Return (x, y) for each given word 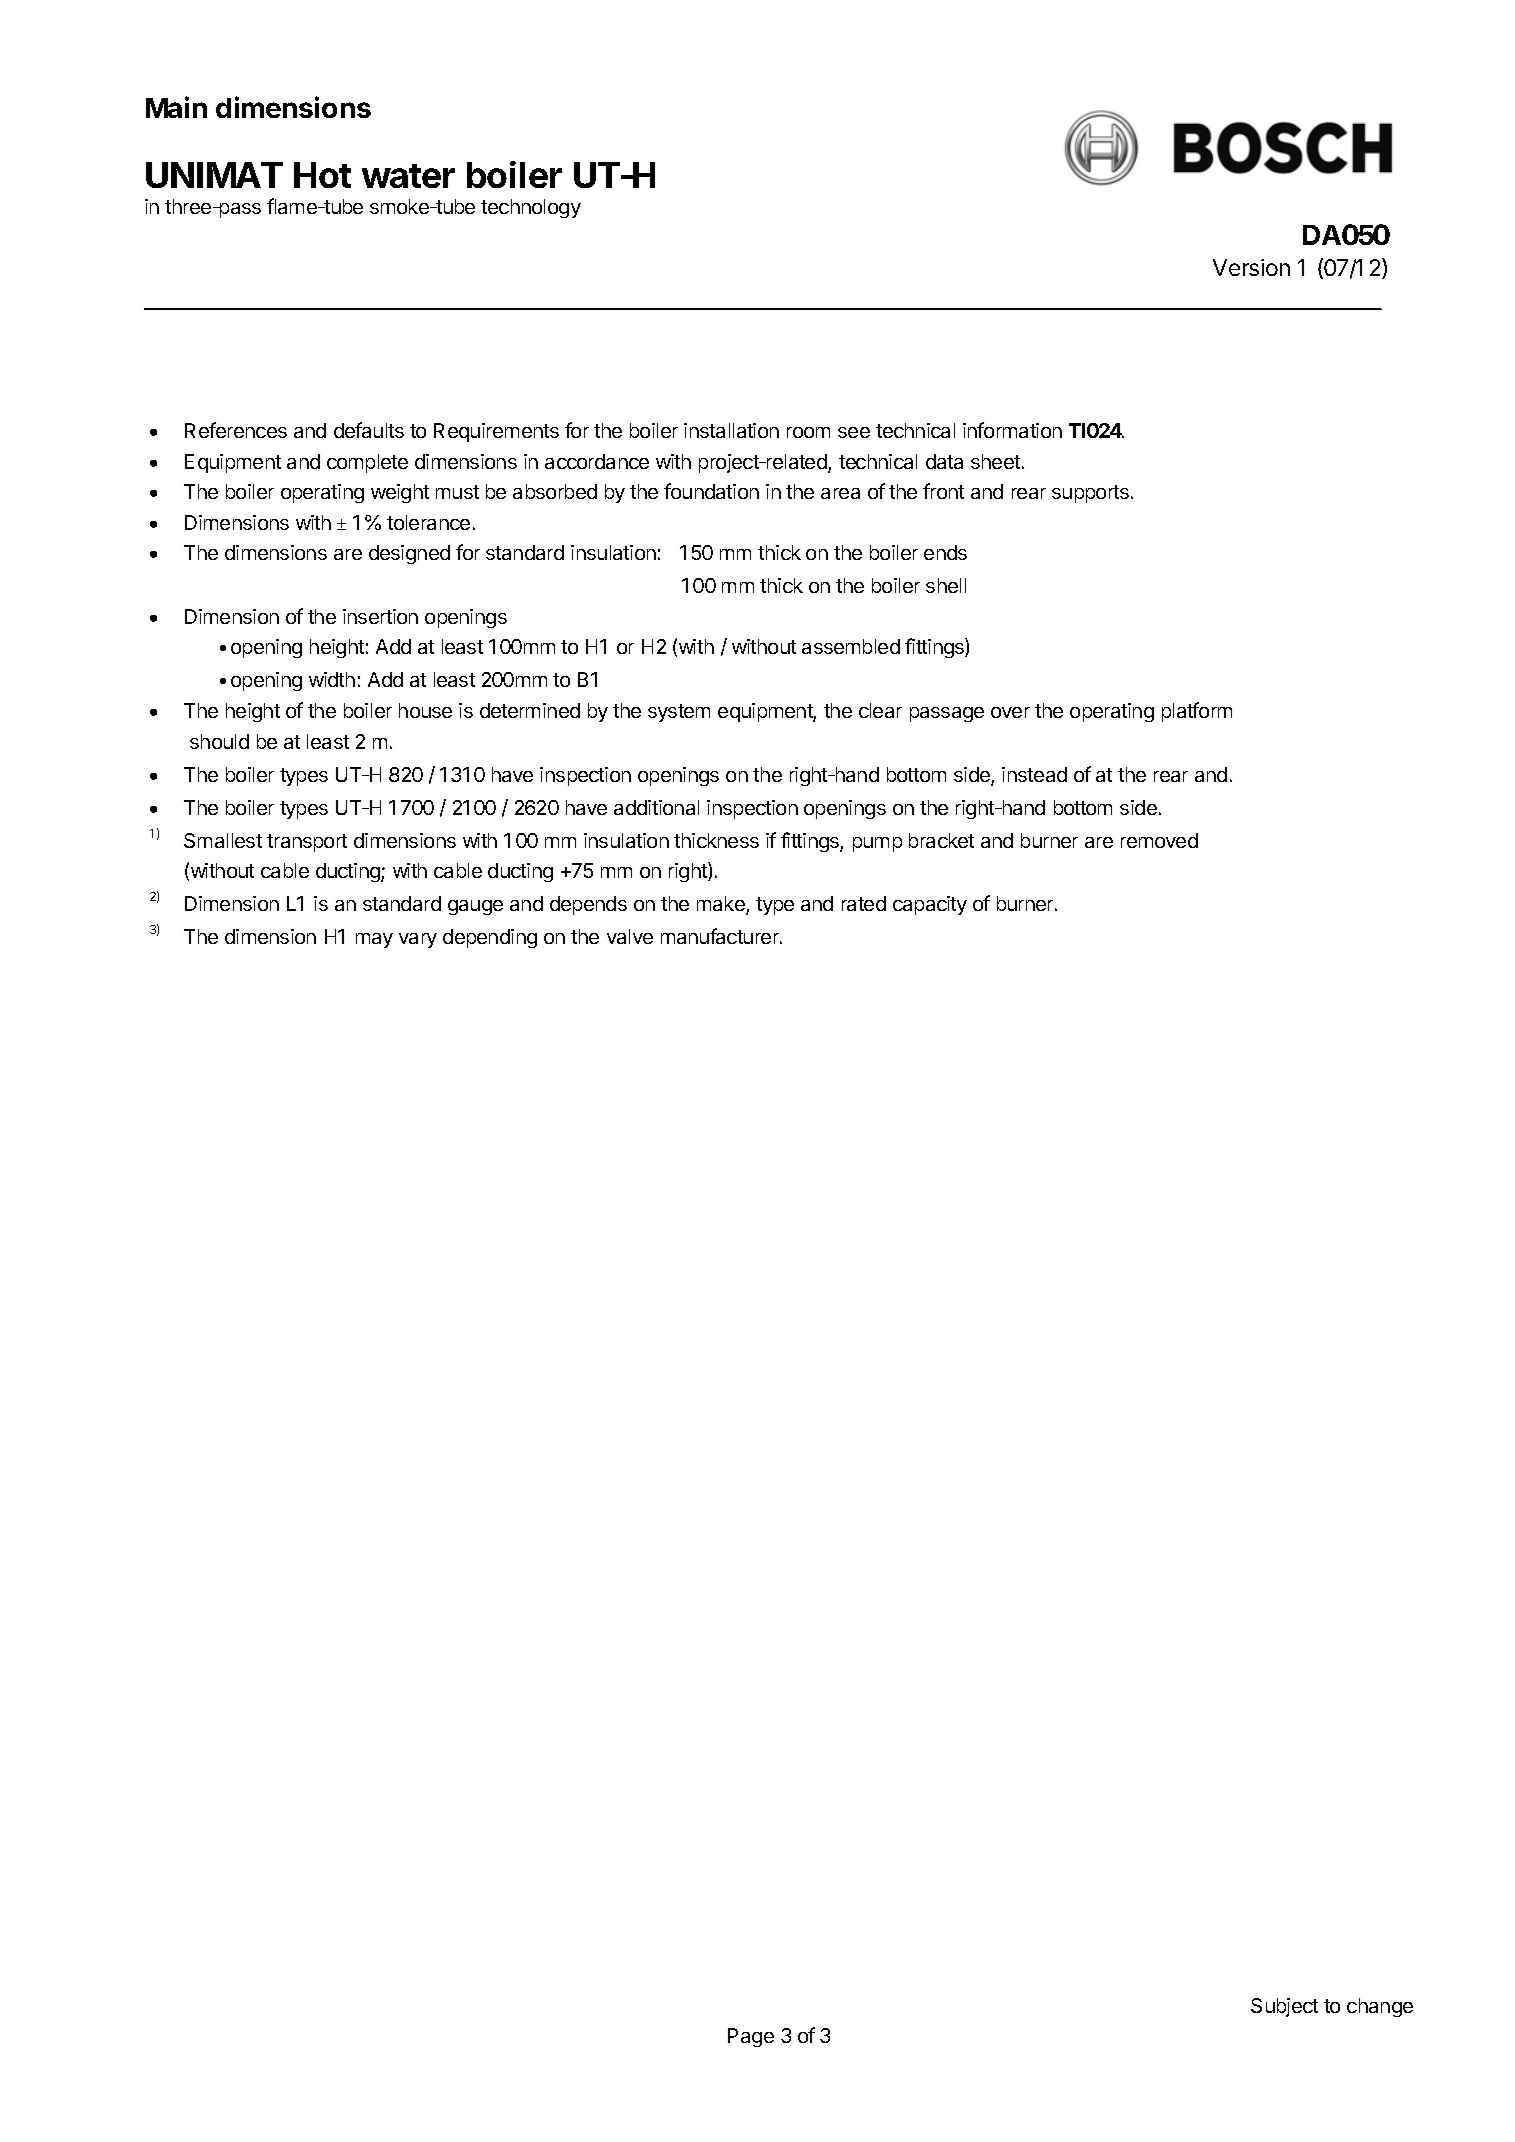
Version (1251, 267)
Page (751, 2037)
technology (531, 208)
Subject (1284, 2007)
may (374, 940)
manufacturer (721, 936)
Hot (322, 175)
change (1380, 2007)
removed (1159, 840)
